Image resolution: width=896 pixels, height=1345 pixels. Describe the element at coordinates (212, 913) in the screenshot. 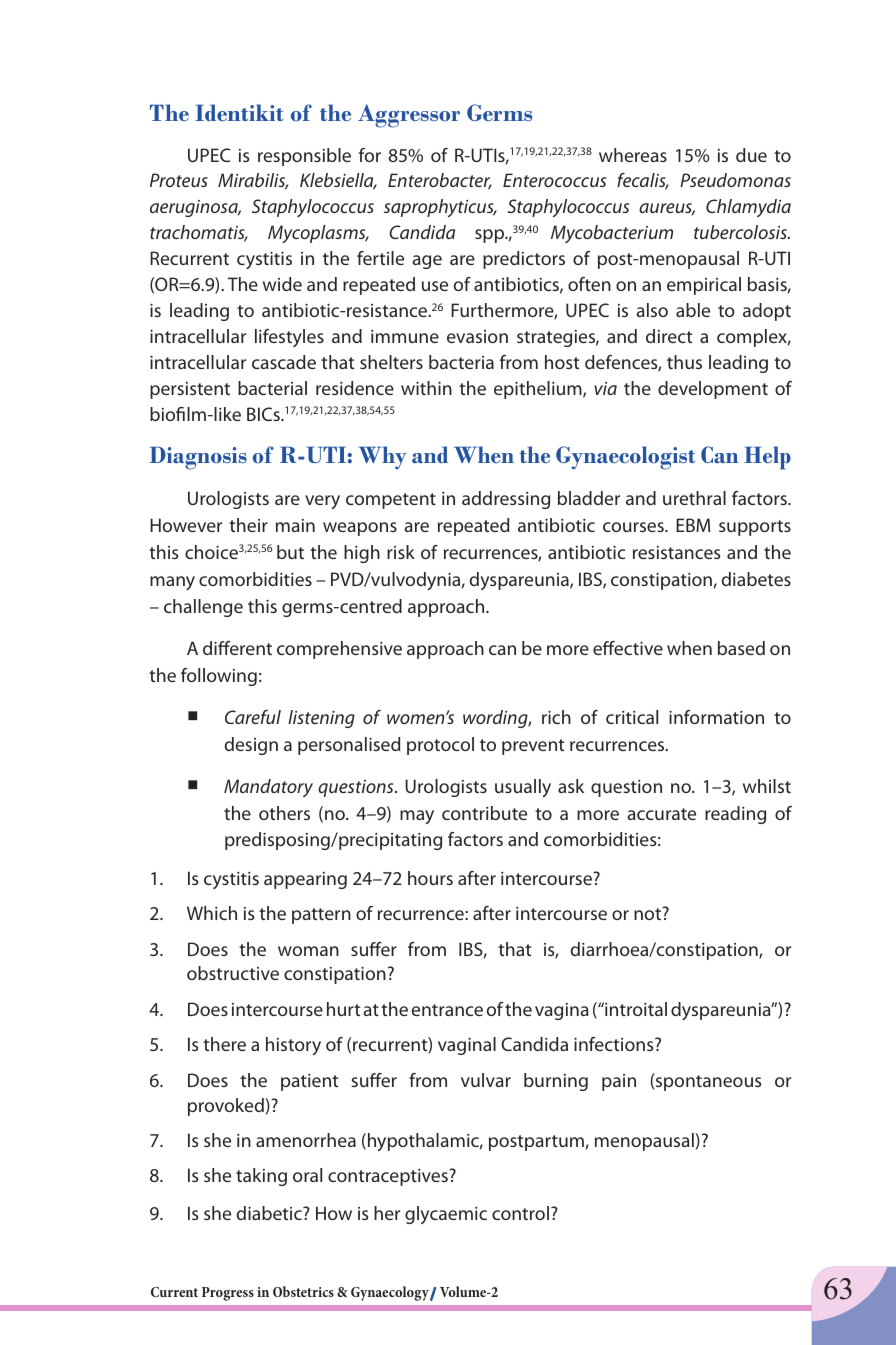

I see `Which` at that location.
